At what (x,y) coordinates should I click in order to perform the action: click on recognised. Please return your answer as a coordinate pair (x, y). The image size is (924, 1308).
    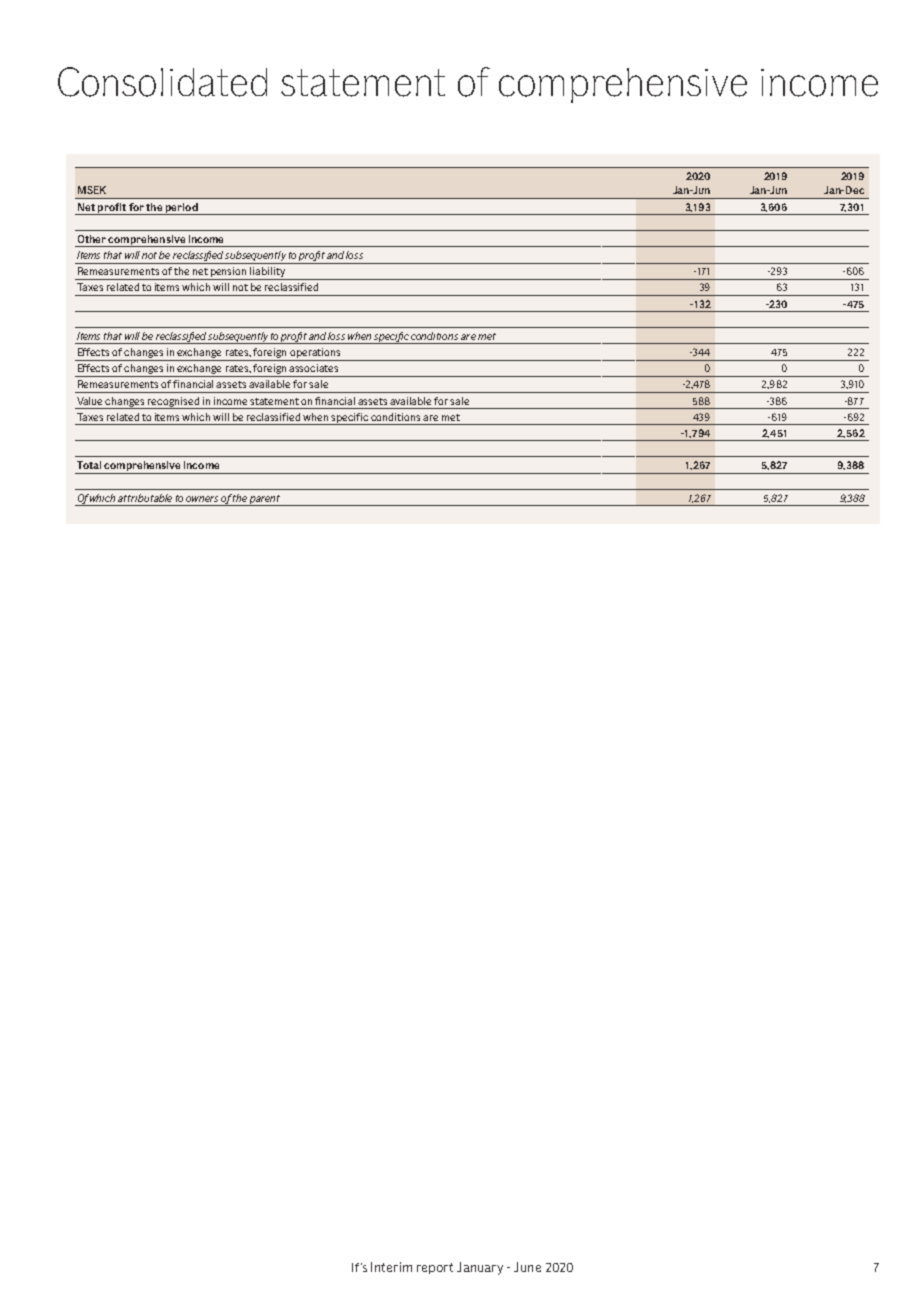
    Looking at the image, I should click on (173, 403).
